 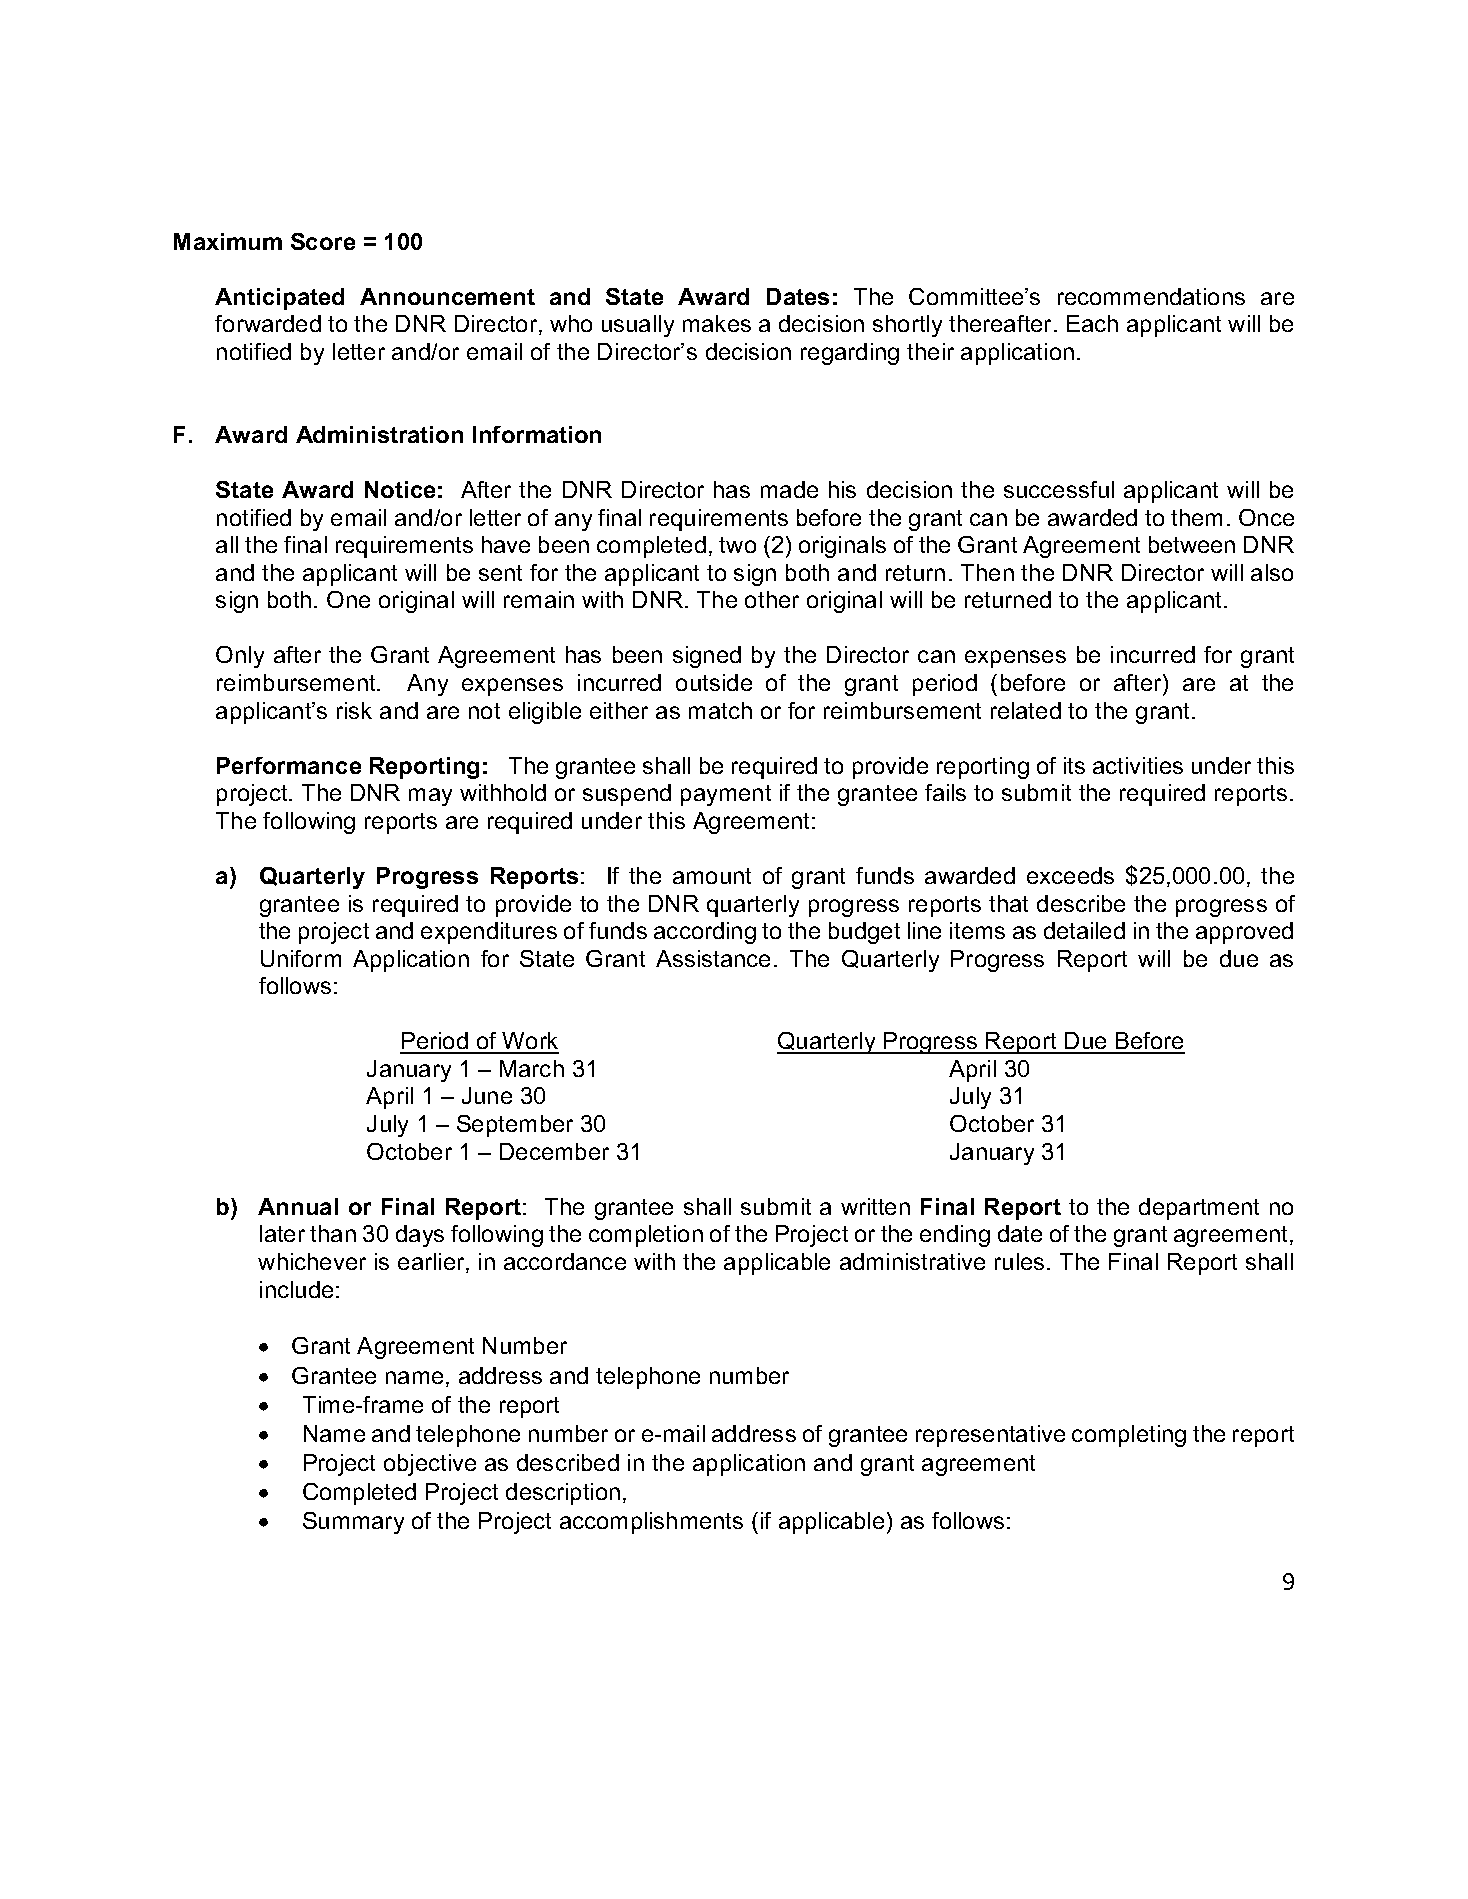 I want to click on Score, so click(x=323, y=241).
